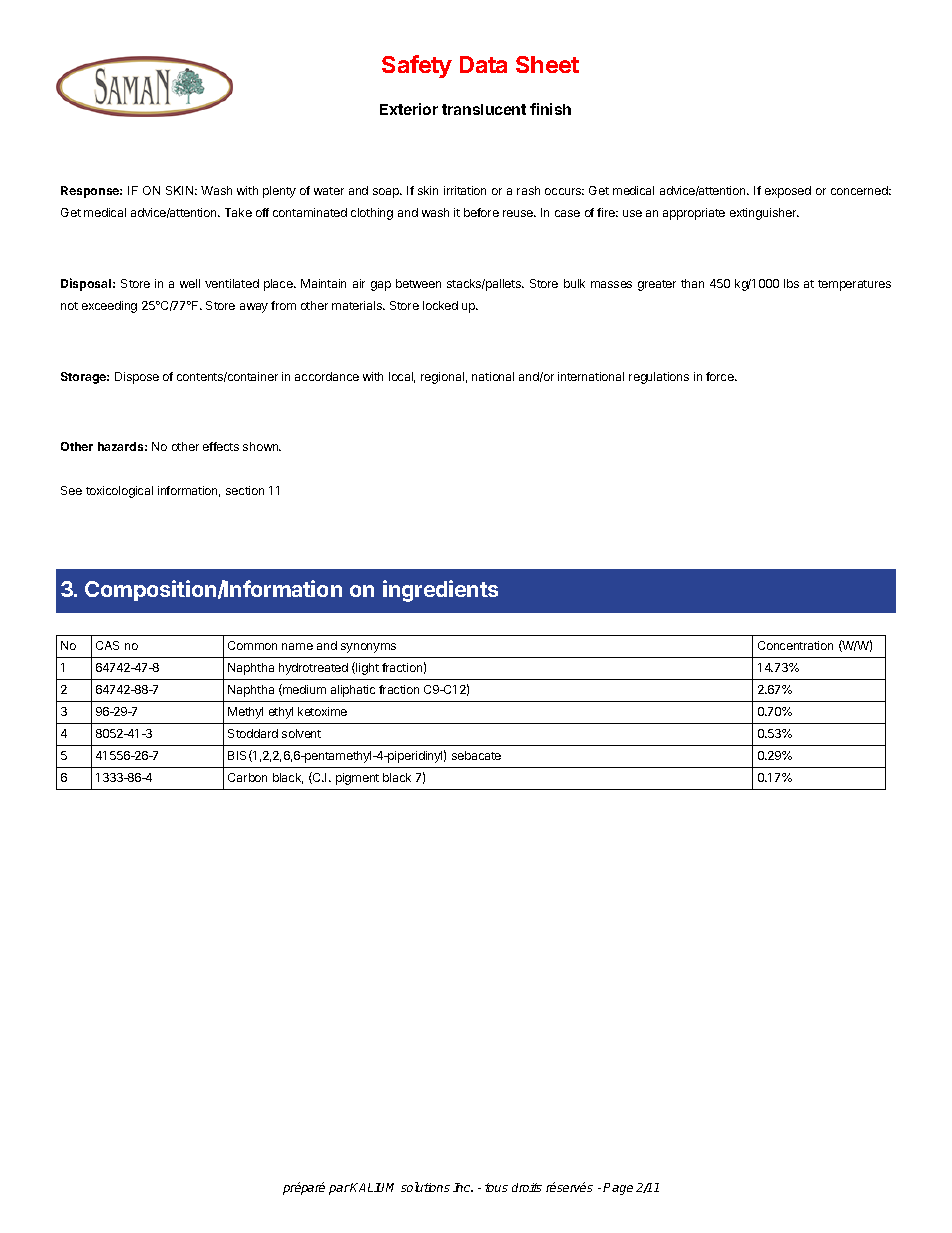 The image size is (952, 1233). Describe the element at coordinates (137, 378) in the screenshot. I see `Dispose` at that location.
